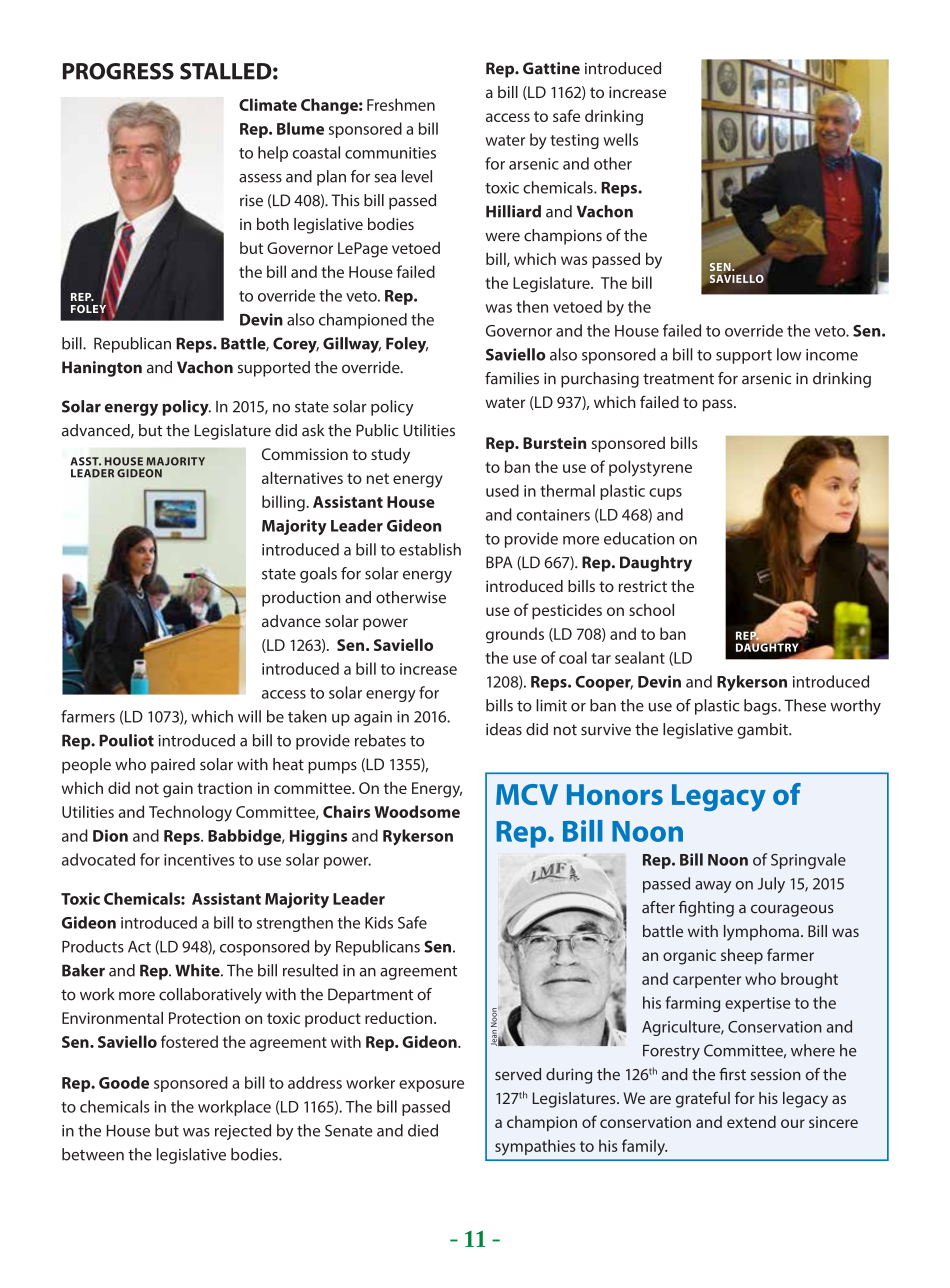  Describe the element at coordinates (515, 635) in the screenshot. I see `grounds` at that location.
